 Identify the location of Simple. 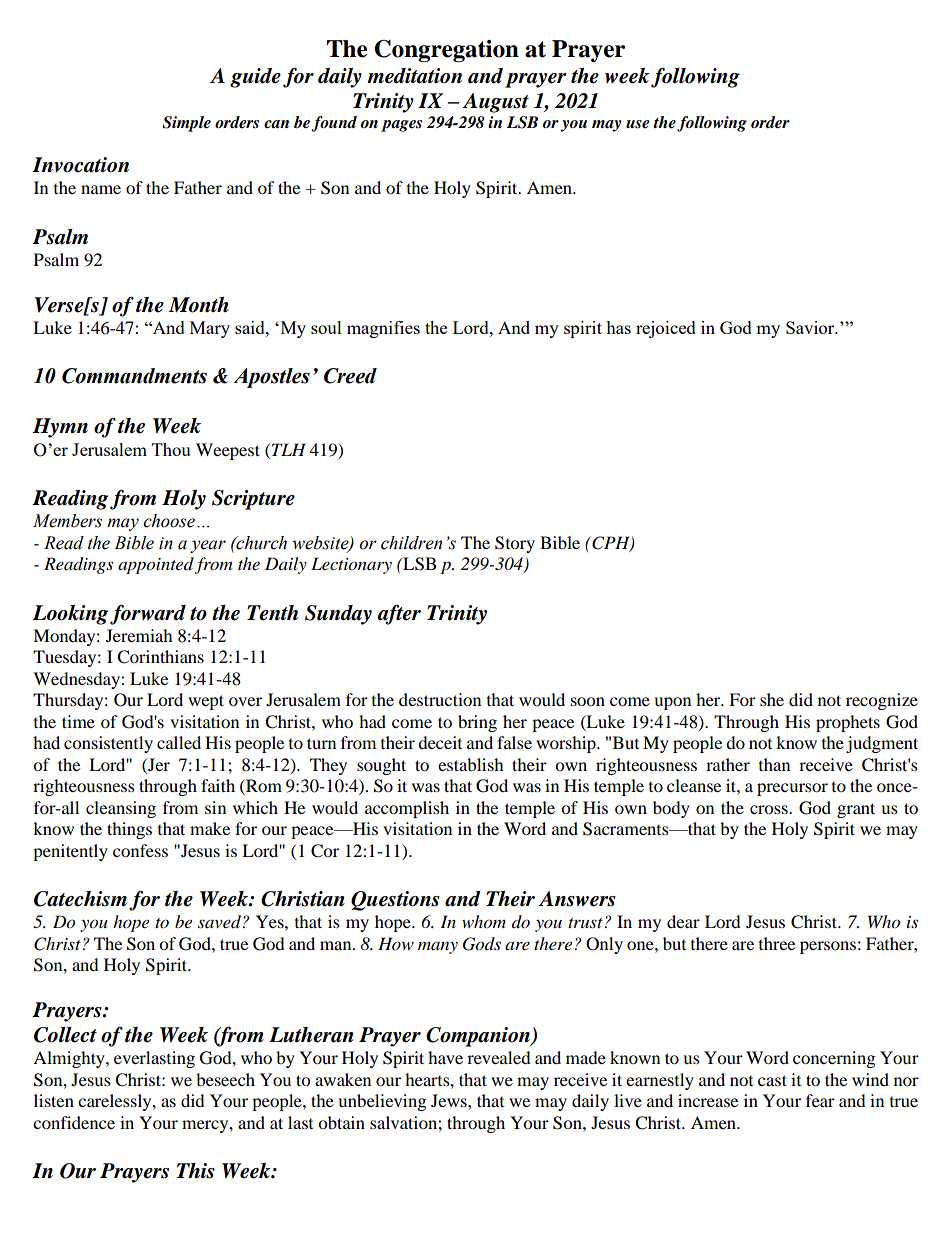
(186, 124).
